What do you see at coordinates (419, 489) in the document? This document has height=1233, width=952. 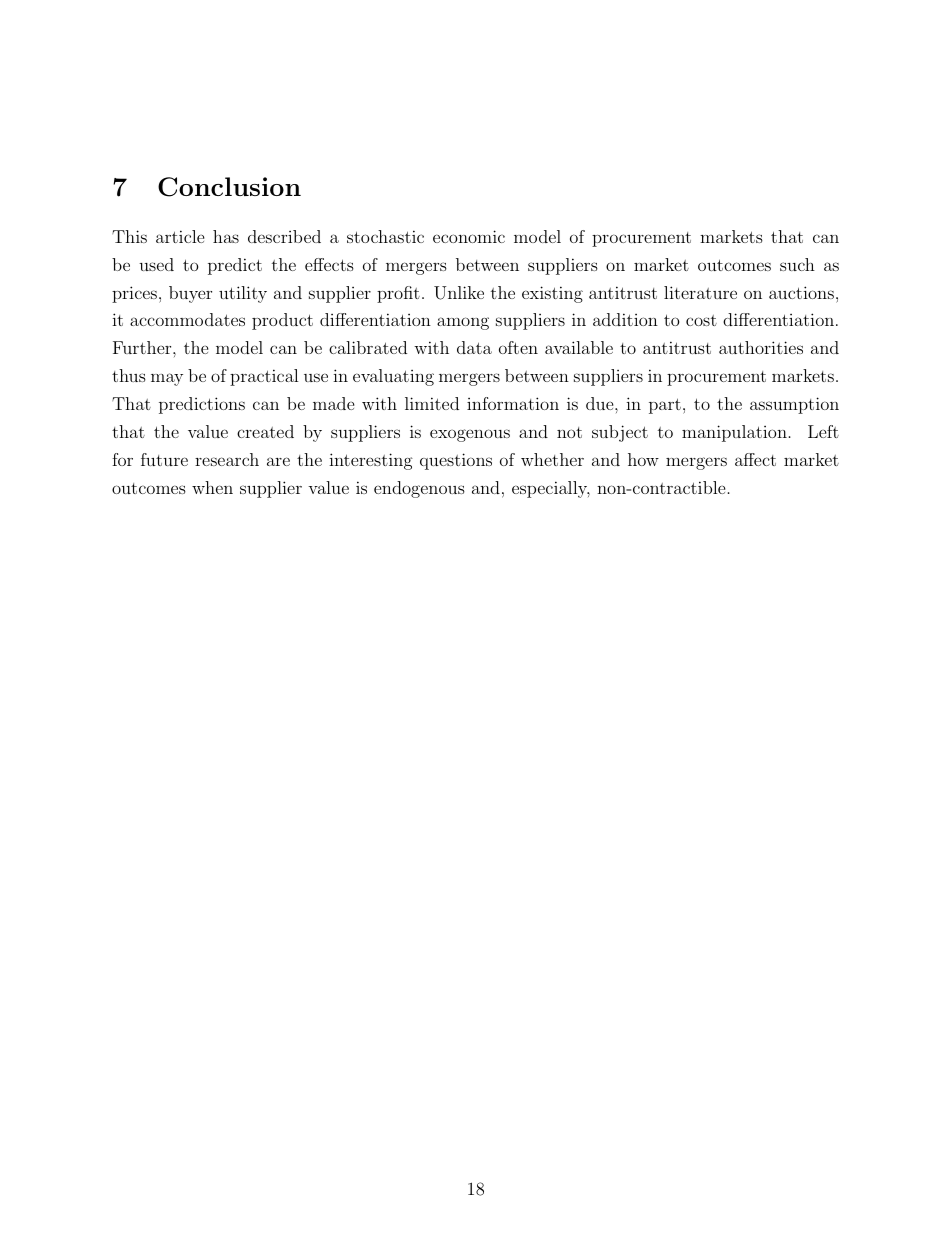 I see `endogenous` at bounding box center [419, 489].
